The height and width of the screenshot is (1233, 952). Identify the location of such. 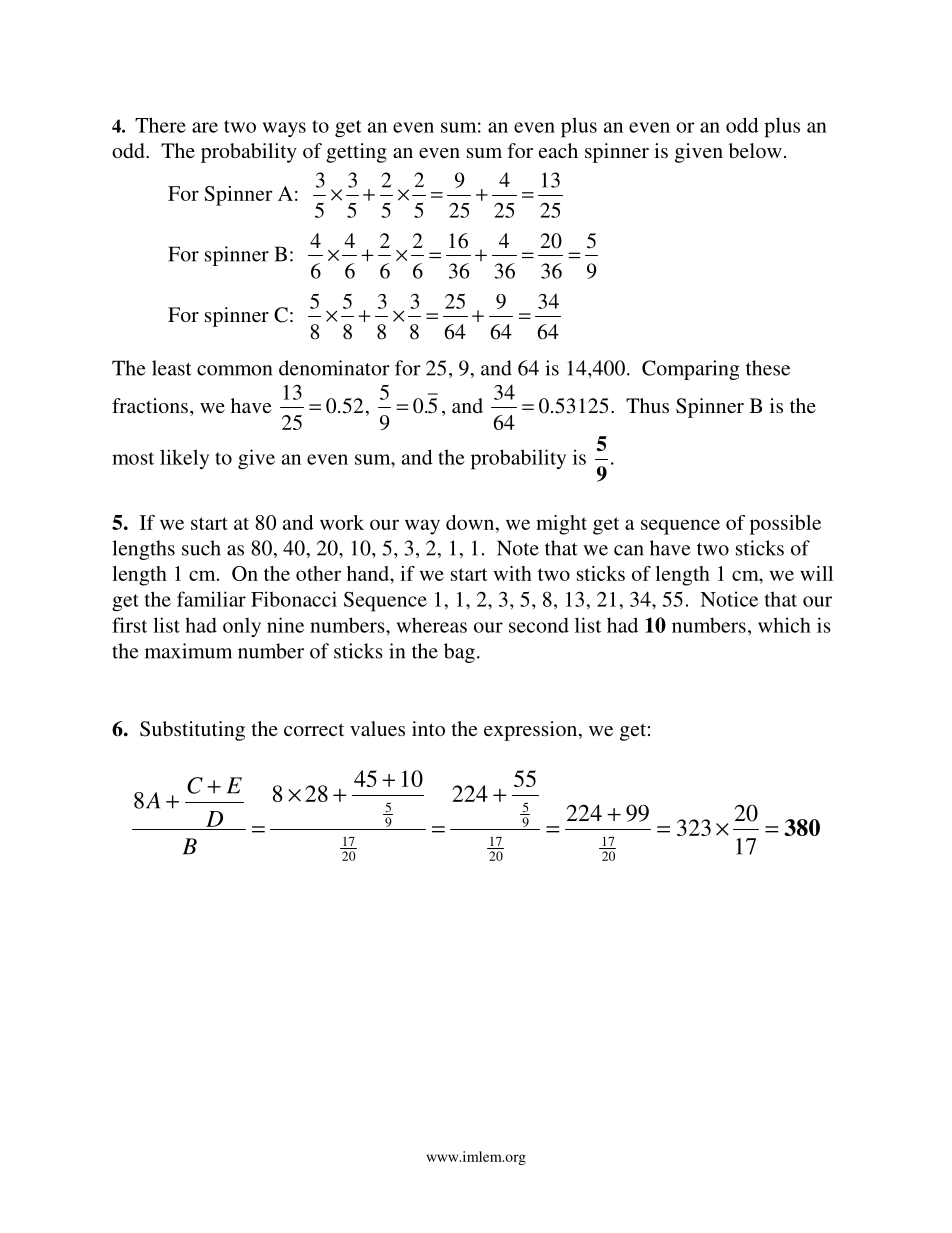
(201, 548).
